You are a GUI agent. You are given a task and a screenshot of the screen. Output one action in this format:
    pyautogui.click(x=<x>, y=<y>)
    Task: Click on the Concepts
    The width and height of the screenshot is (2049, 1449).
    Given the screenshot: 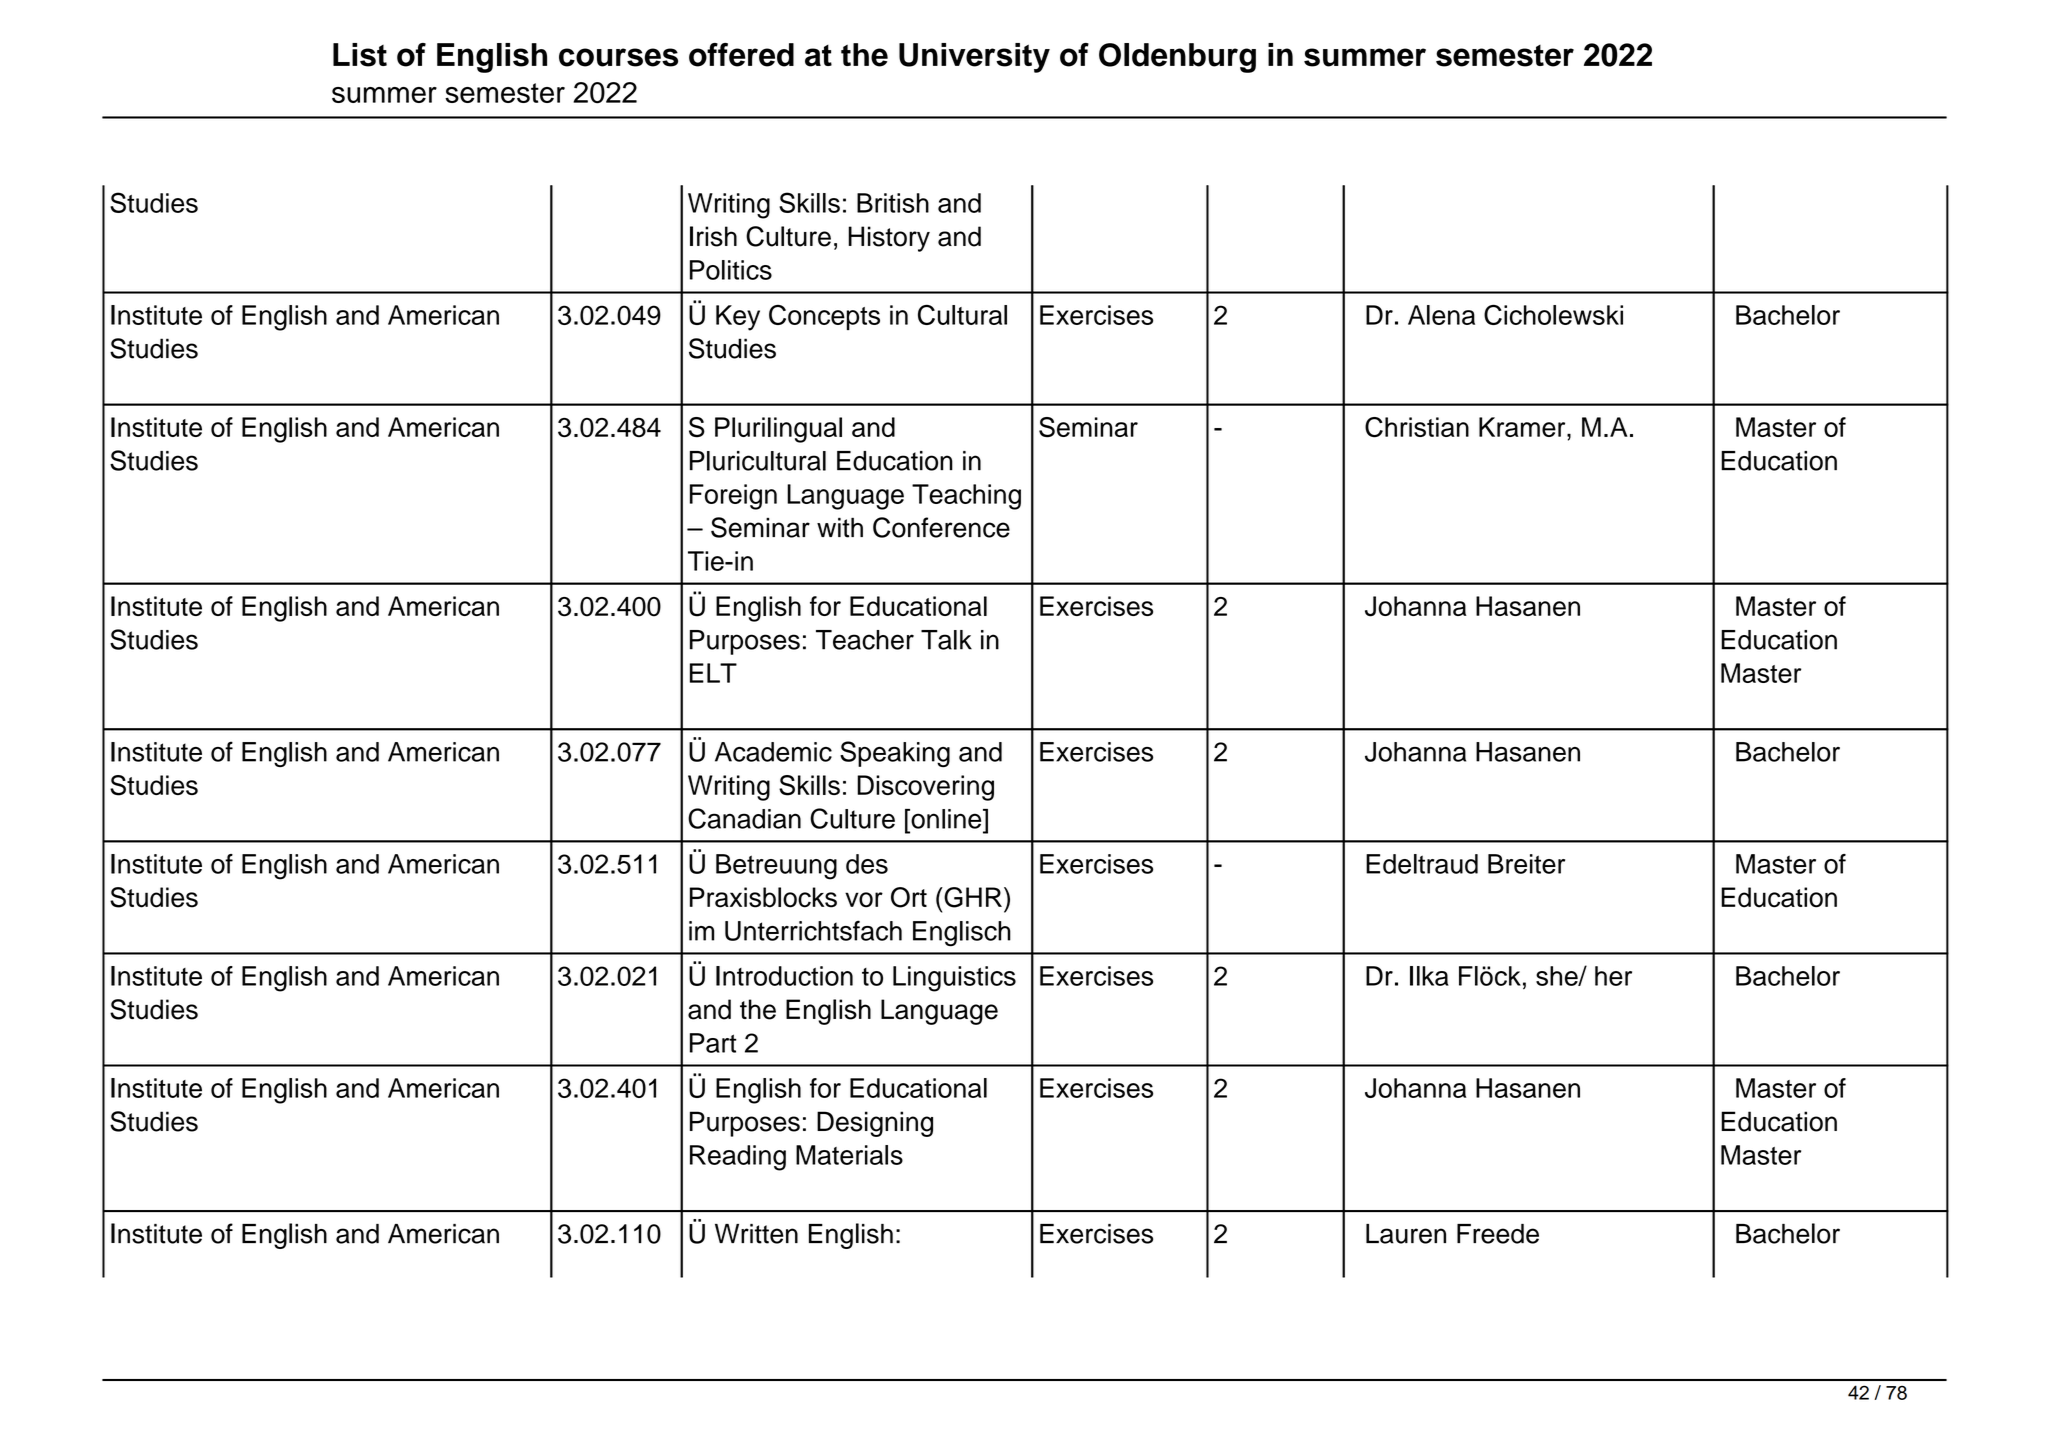 What is the action you would take?
    pyautogui.click(x=824, y=317)
